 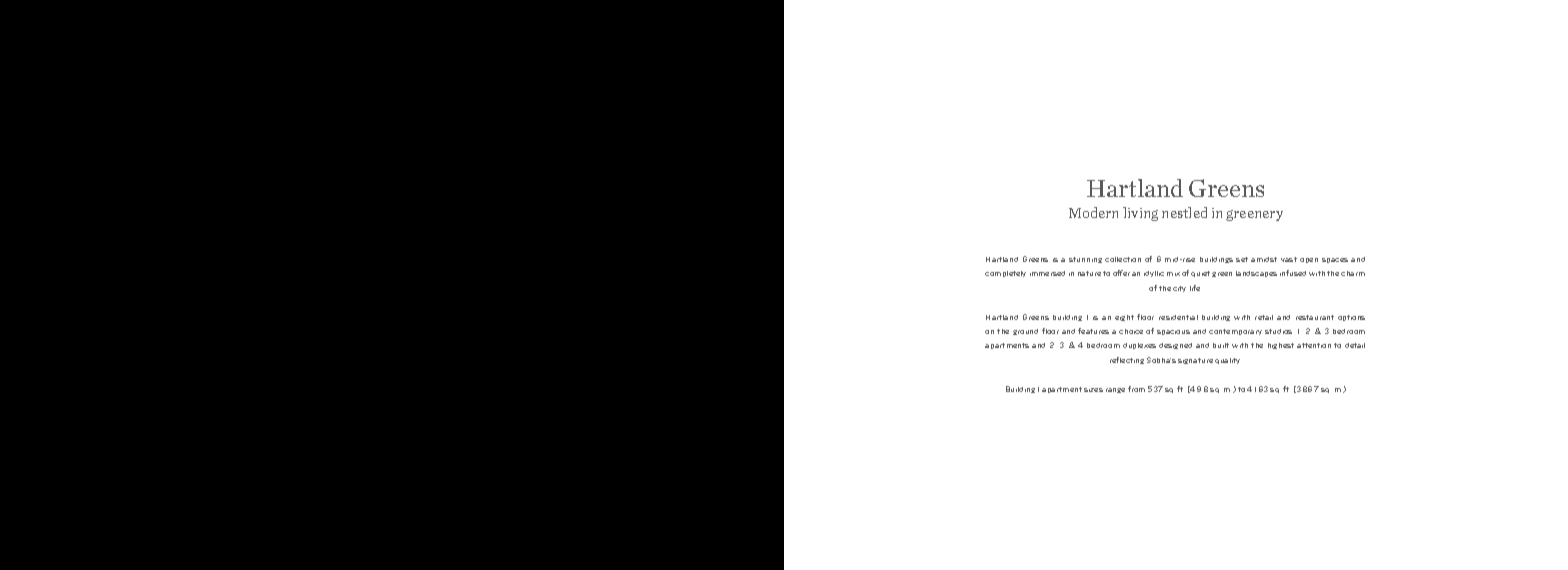 I want to click on Modern, so click(x=1093, y=212).
